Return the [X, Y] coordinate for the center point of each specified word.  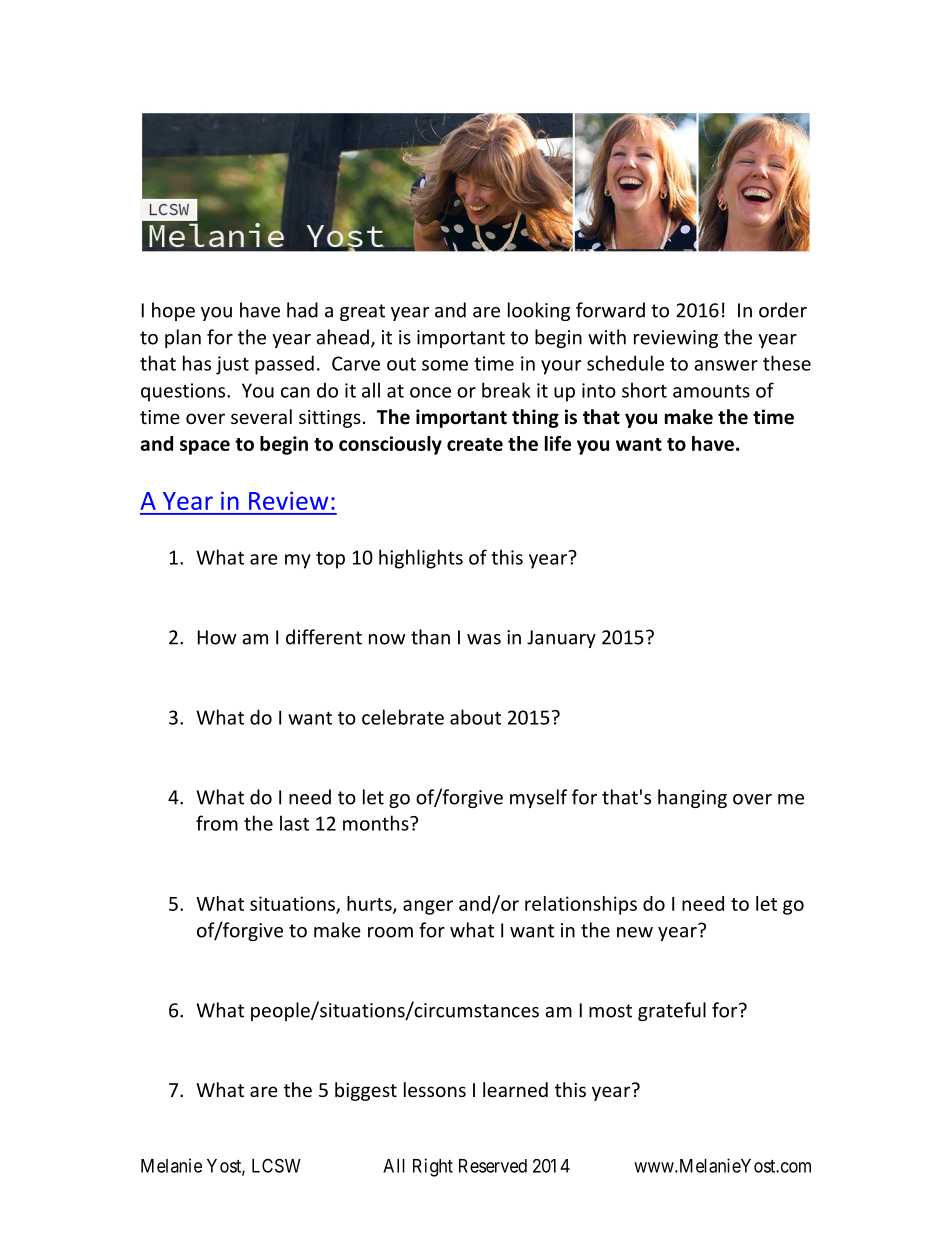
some [445, 365]
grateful [672, 1011]
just [232, 365]
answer [726, 365]
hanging [692, 798]
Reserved [493, 1166]
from [217, 823]
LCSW [276, 1165]
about [475, 717]
